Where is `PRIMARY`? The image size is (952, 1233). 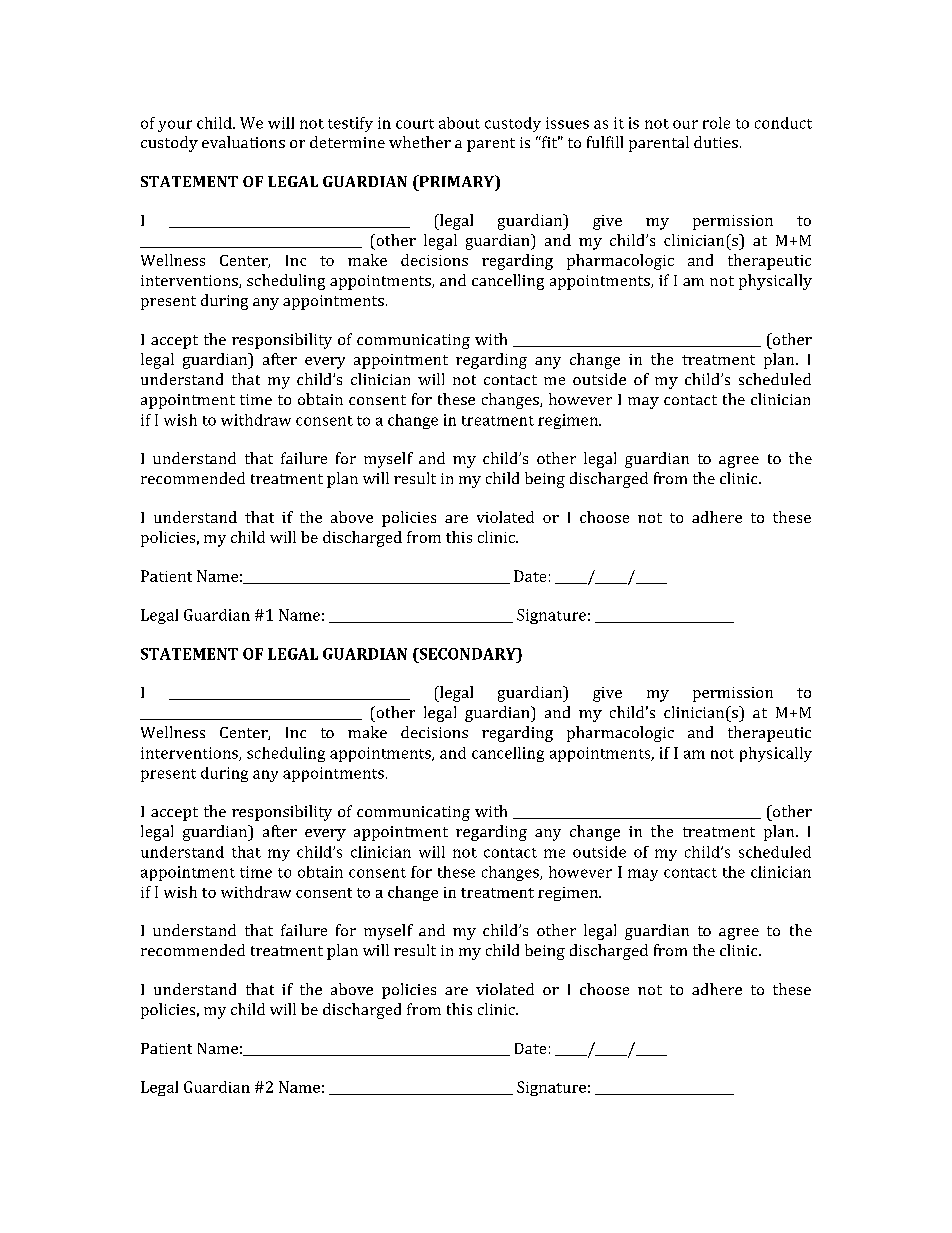
PRIMARY is located at coordinates (457, 182).
